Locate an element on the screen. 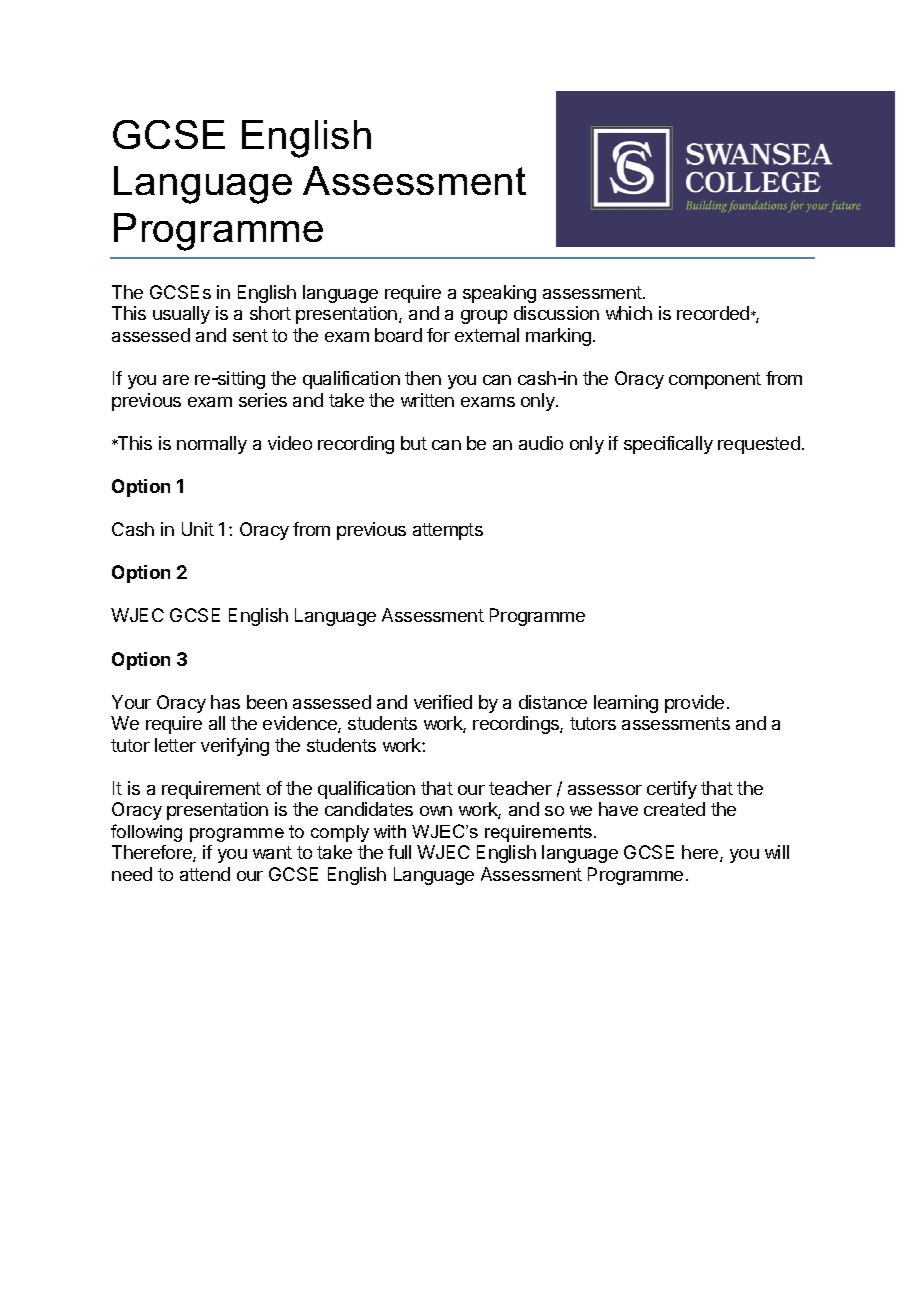 This screenshot has height=1308, width=924. attend is located at coordinates (205, 874).
